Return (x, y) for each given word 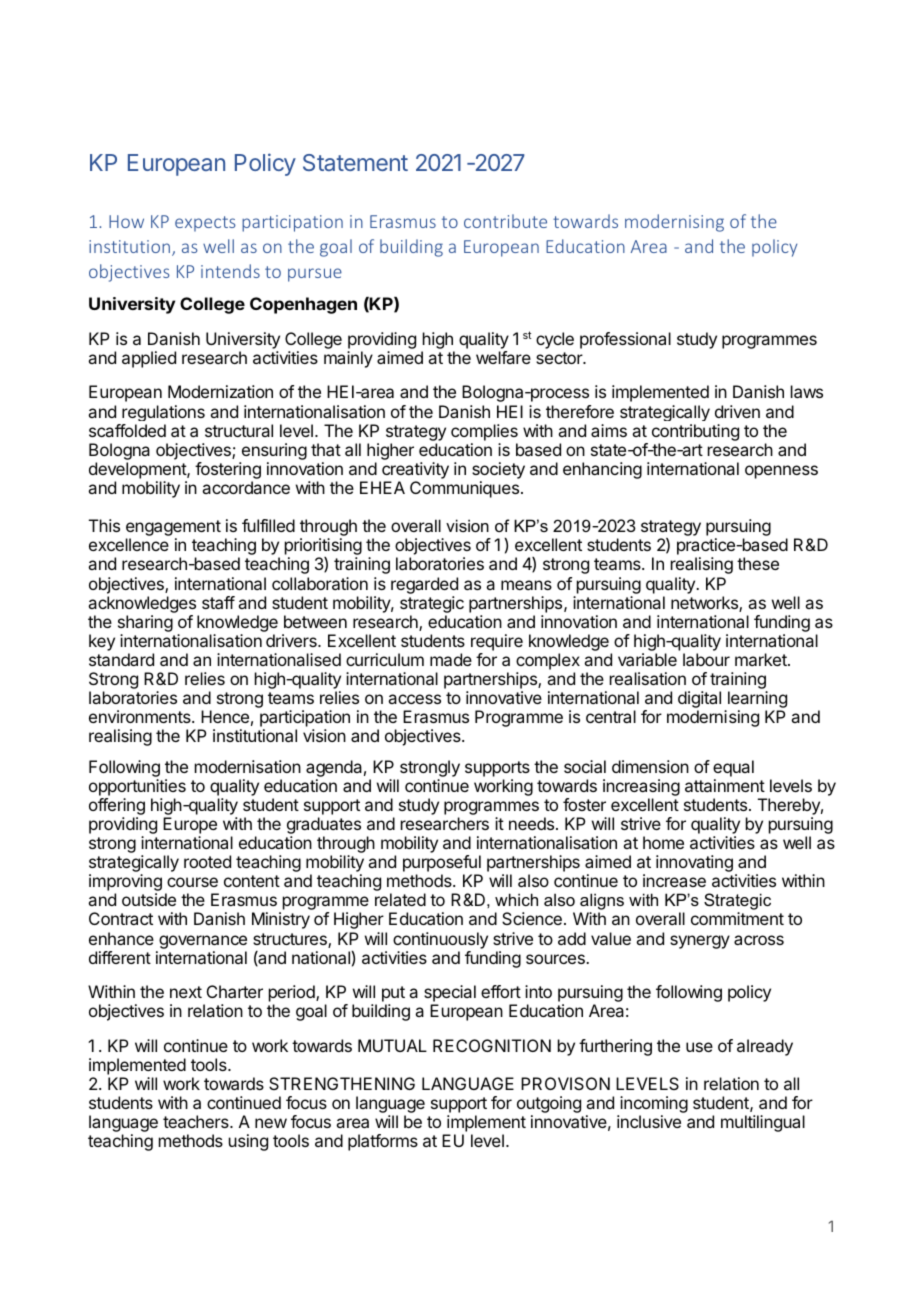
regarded (424, 585)
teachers (197, 1121)
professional (625, 340)
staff (218, 602)
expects (205, 224)
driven (737, 411)
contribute (505, 221)
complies (484, 432)
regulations (163, 413)
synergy (700, 942)
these (758, 563)
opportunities (137, 787)
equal (733, 768)
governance (203, 942)
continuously (440, 940)
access (414, 699)
